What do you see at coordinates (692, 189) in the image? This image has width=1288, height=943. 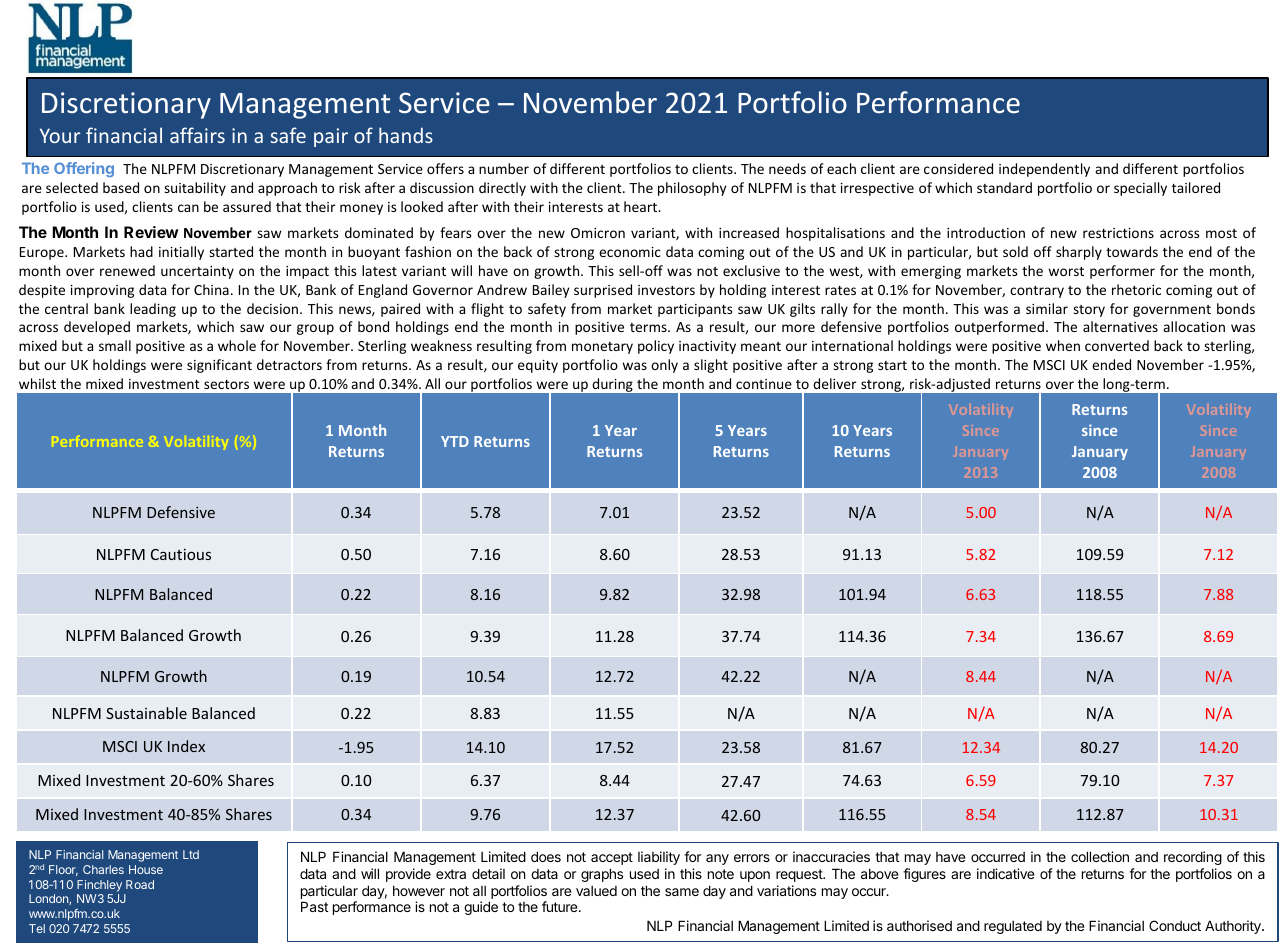 I see `philosophy` at bounding box center [692, 189].
